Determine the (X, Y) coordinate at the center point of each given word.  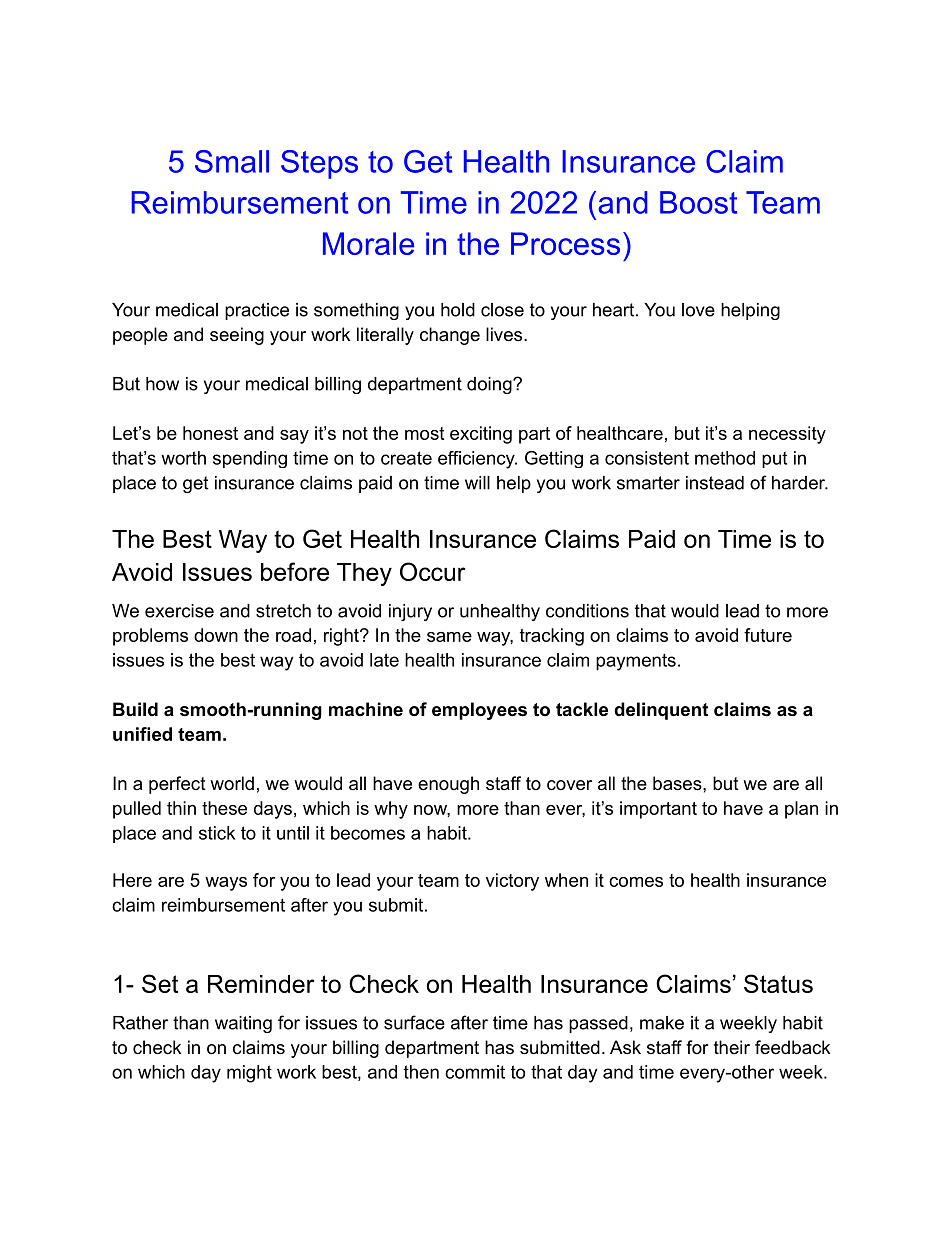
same (449, 637)
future (768, 635)
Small (232, 161)
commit (475, 1072)
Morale (368, 243)
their (732, 1047)
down (216, 635)
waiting (243, 1024)
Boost (698, 202)
